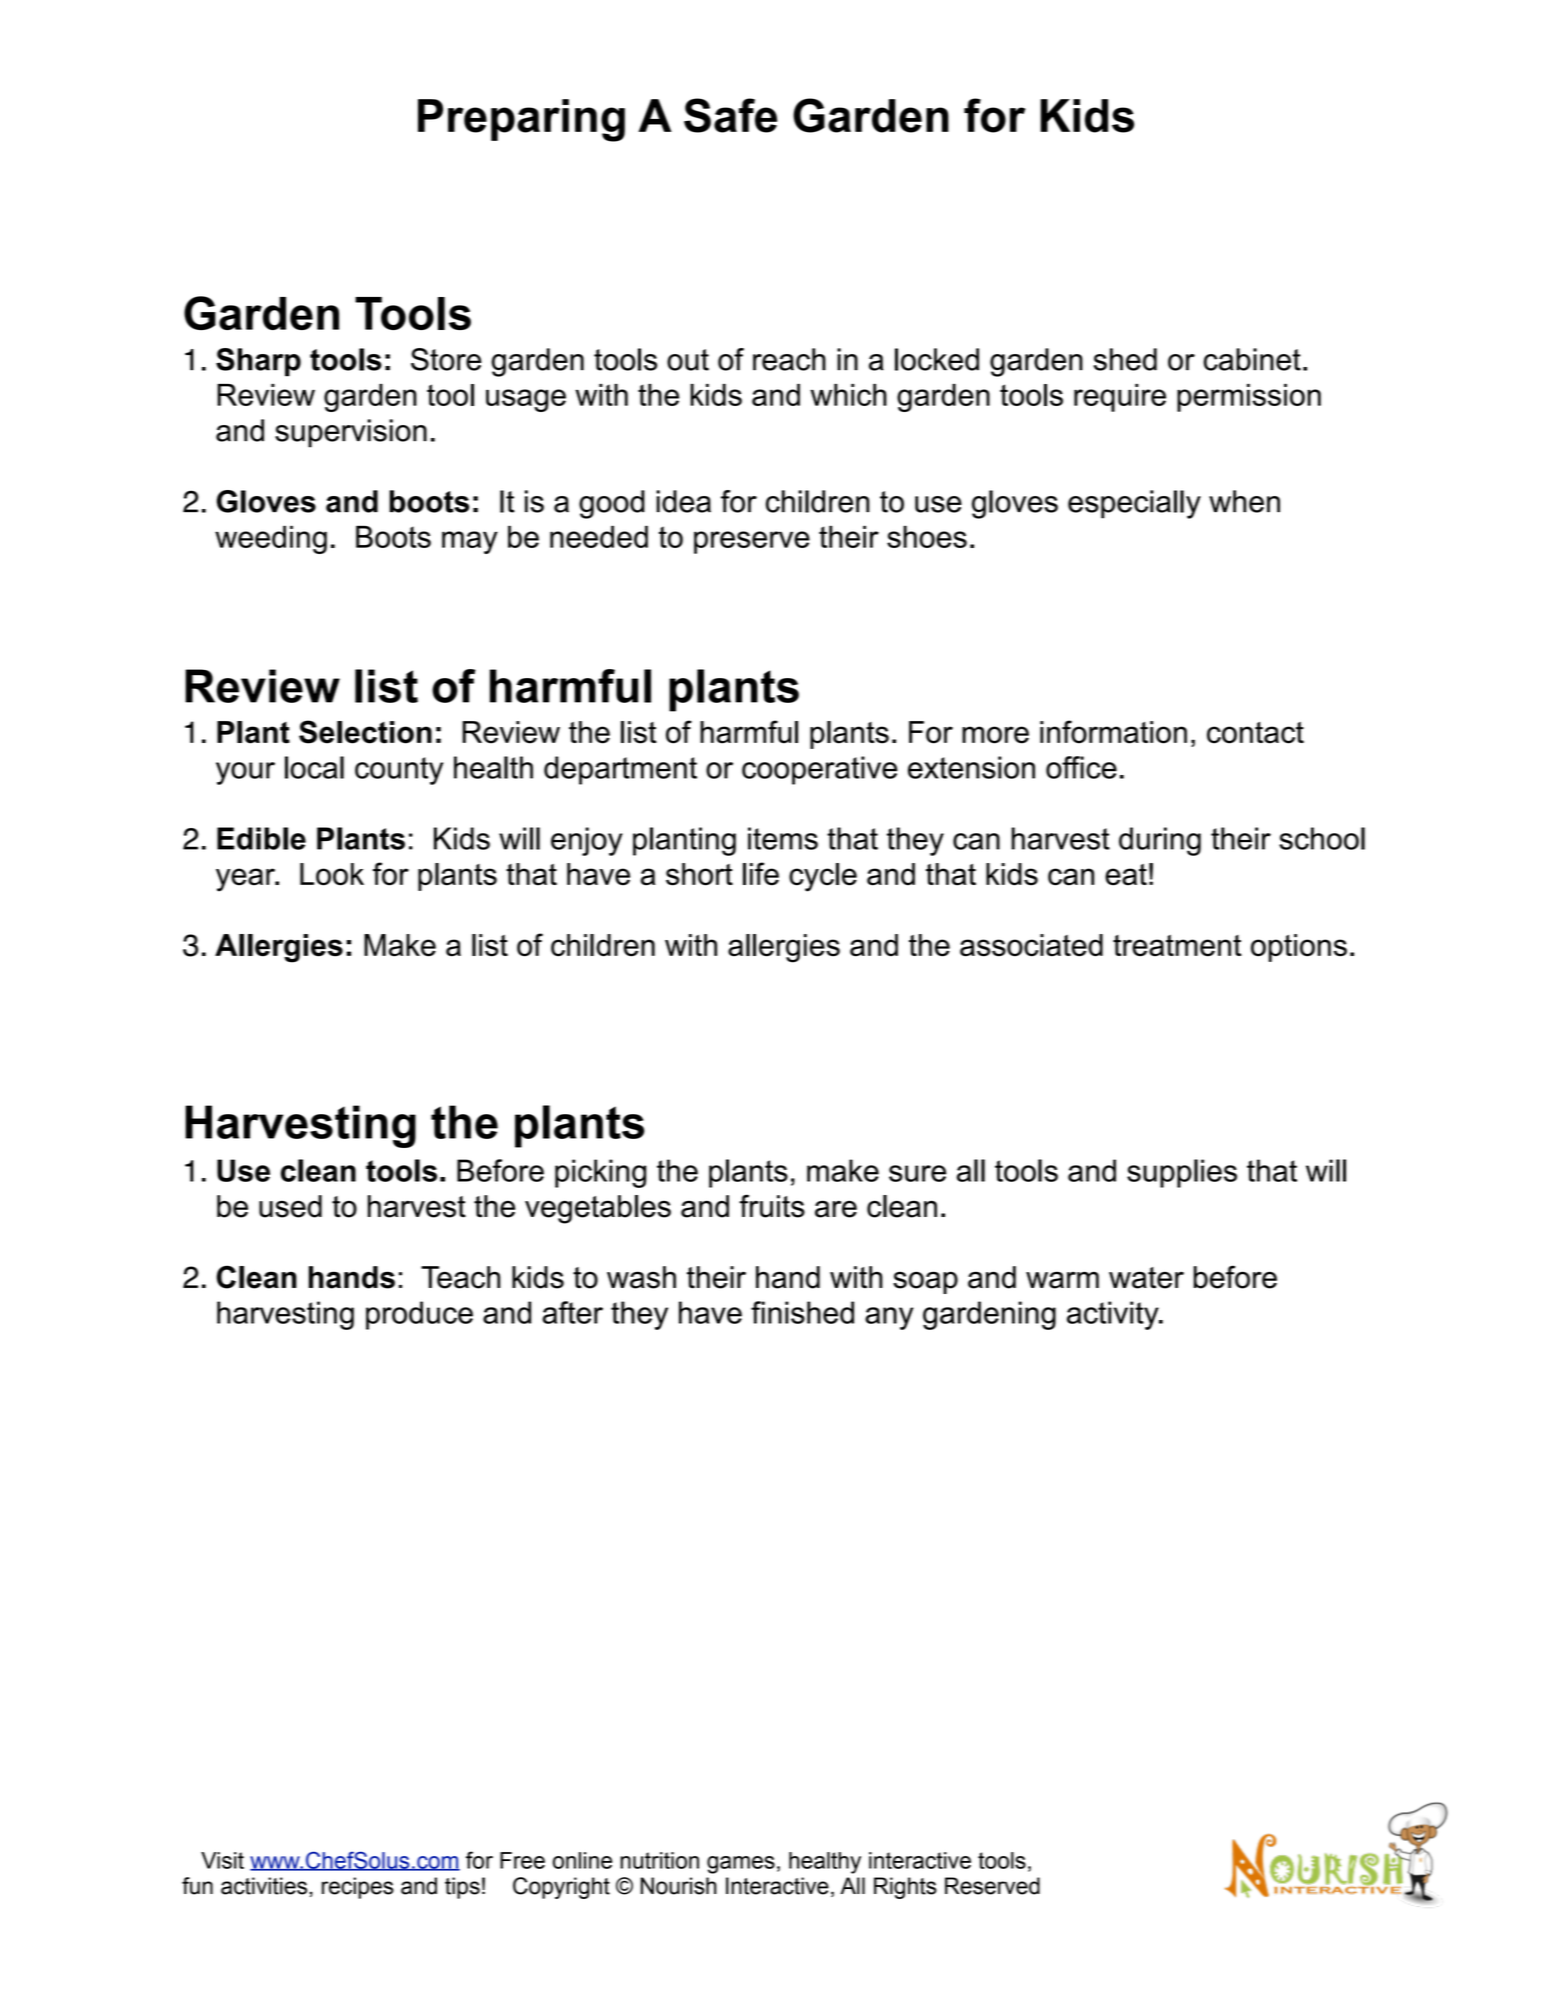 The width and height of the image is (1551, 2008). I want to click on fruits, so click(772, 1206).
